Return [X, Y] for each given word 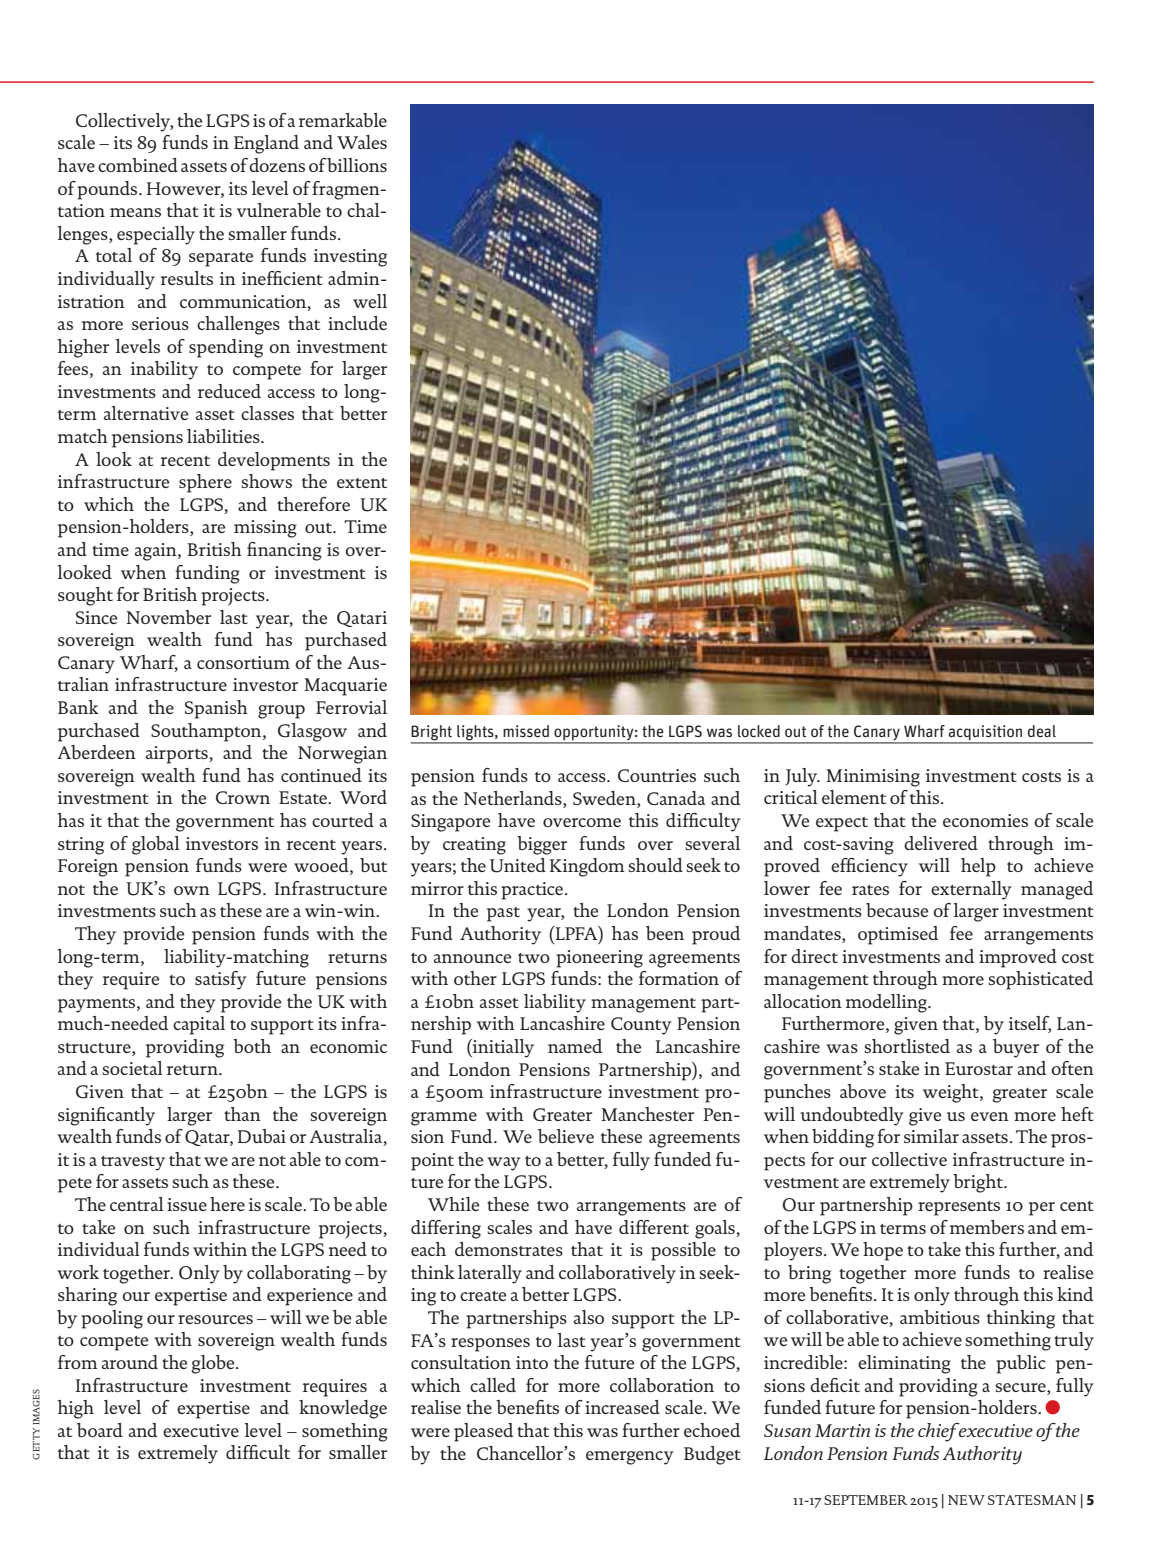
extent [362, 483]
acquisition [985, 734]
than [242, 1114]
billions [357, 165]
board [100, 1430]
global [156, 845]
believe [566, 1136]
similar [931, 1136]
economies [985, 820]
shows [266, 481]
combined [138, 165]
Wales [362, 142]
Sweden [605, 798]
